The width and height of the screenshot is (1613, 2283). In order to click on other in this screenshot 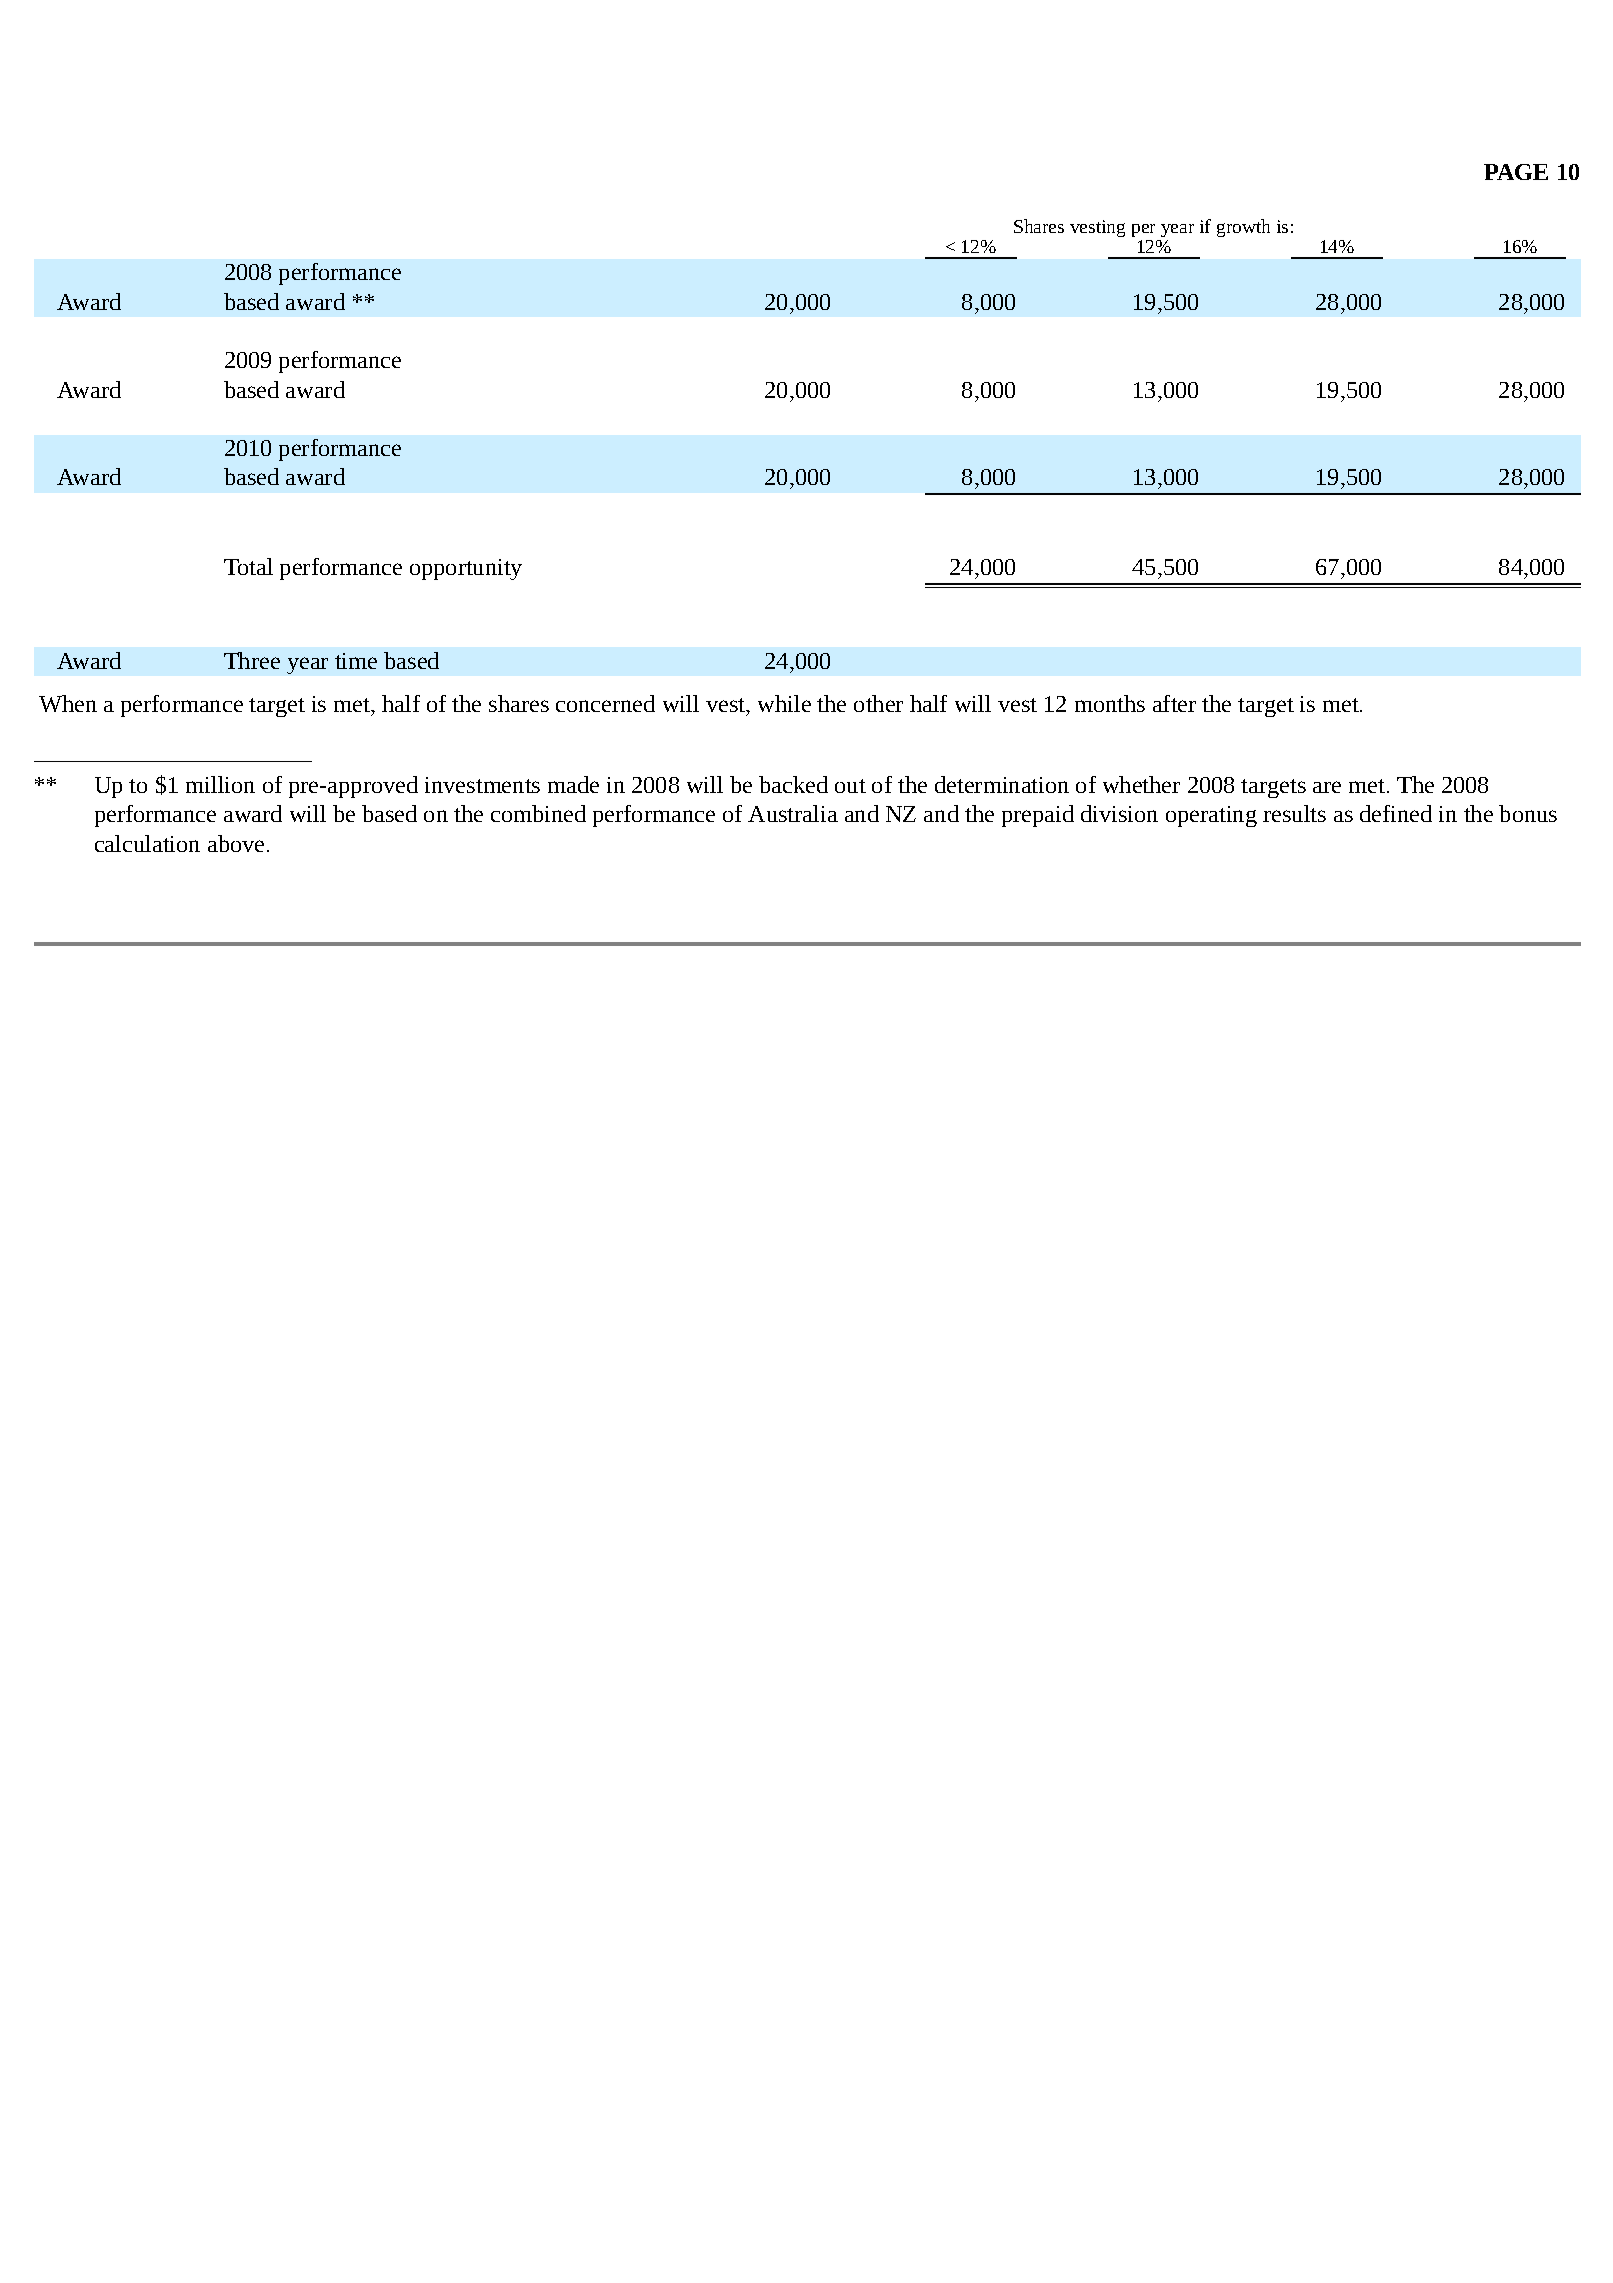, I will do `click(878, 703)`.
